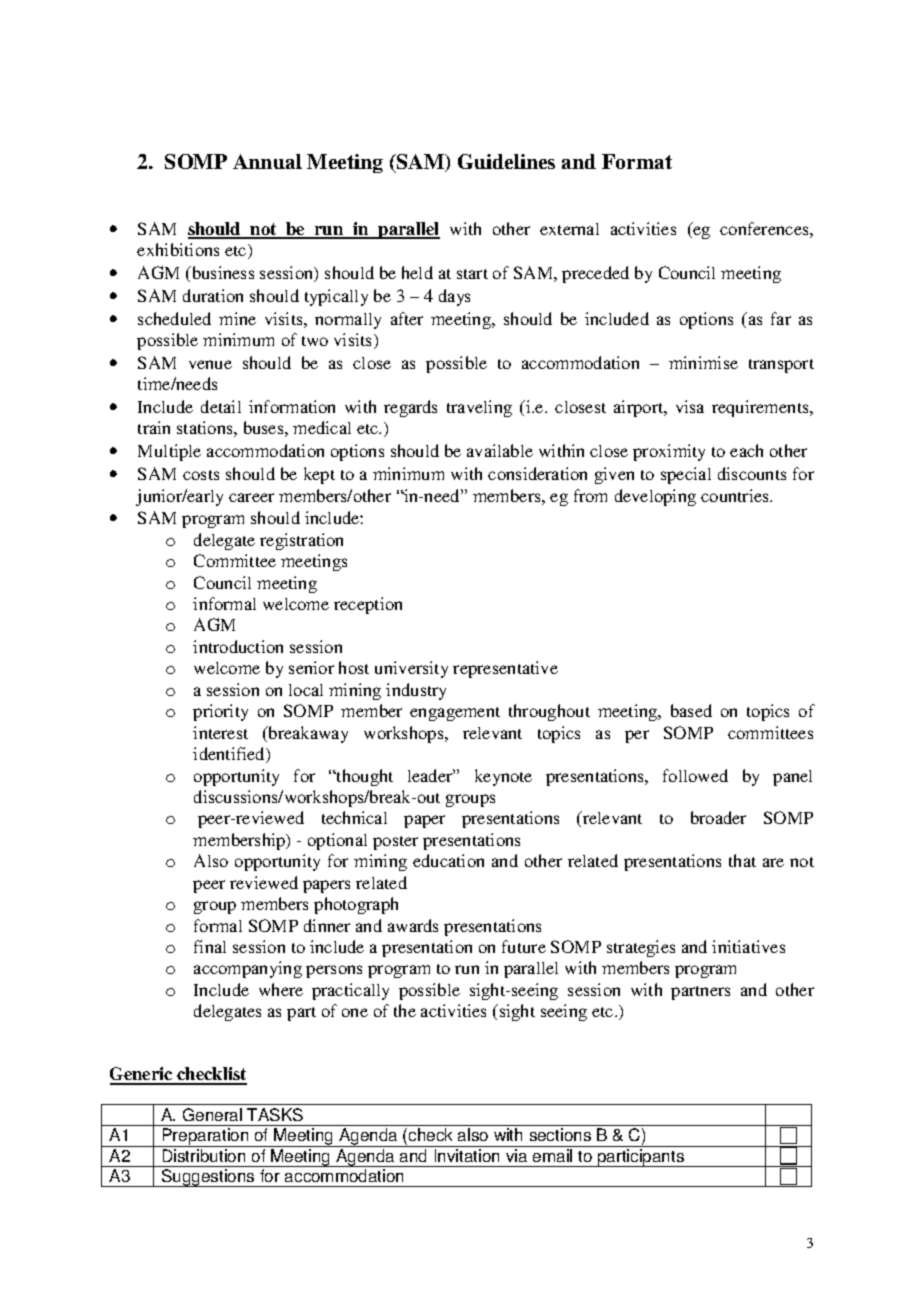  Describe the element at coordinates (560, 1134) in the screenshot. I see `sections` at that location.
